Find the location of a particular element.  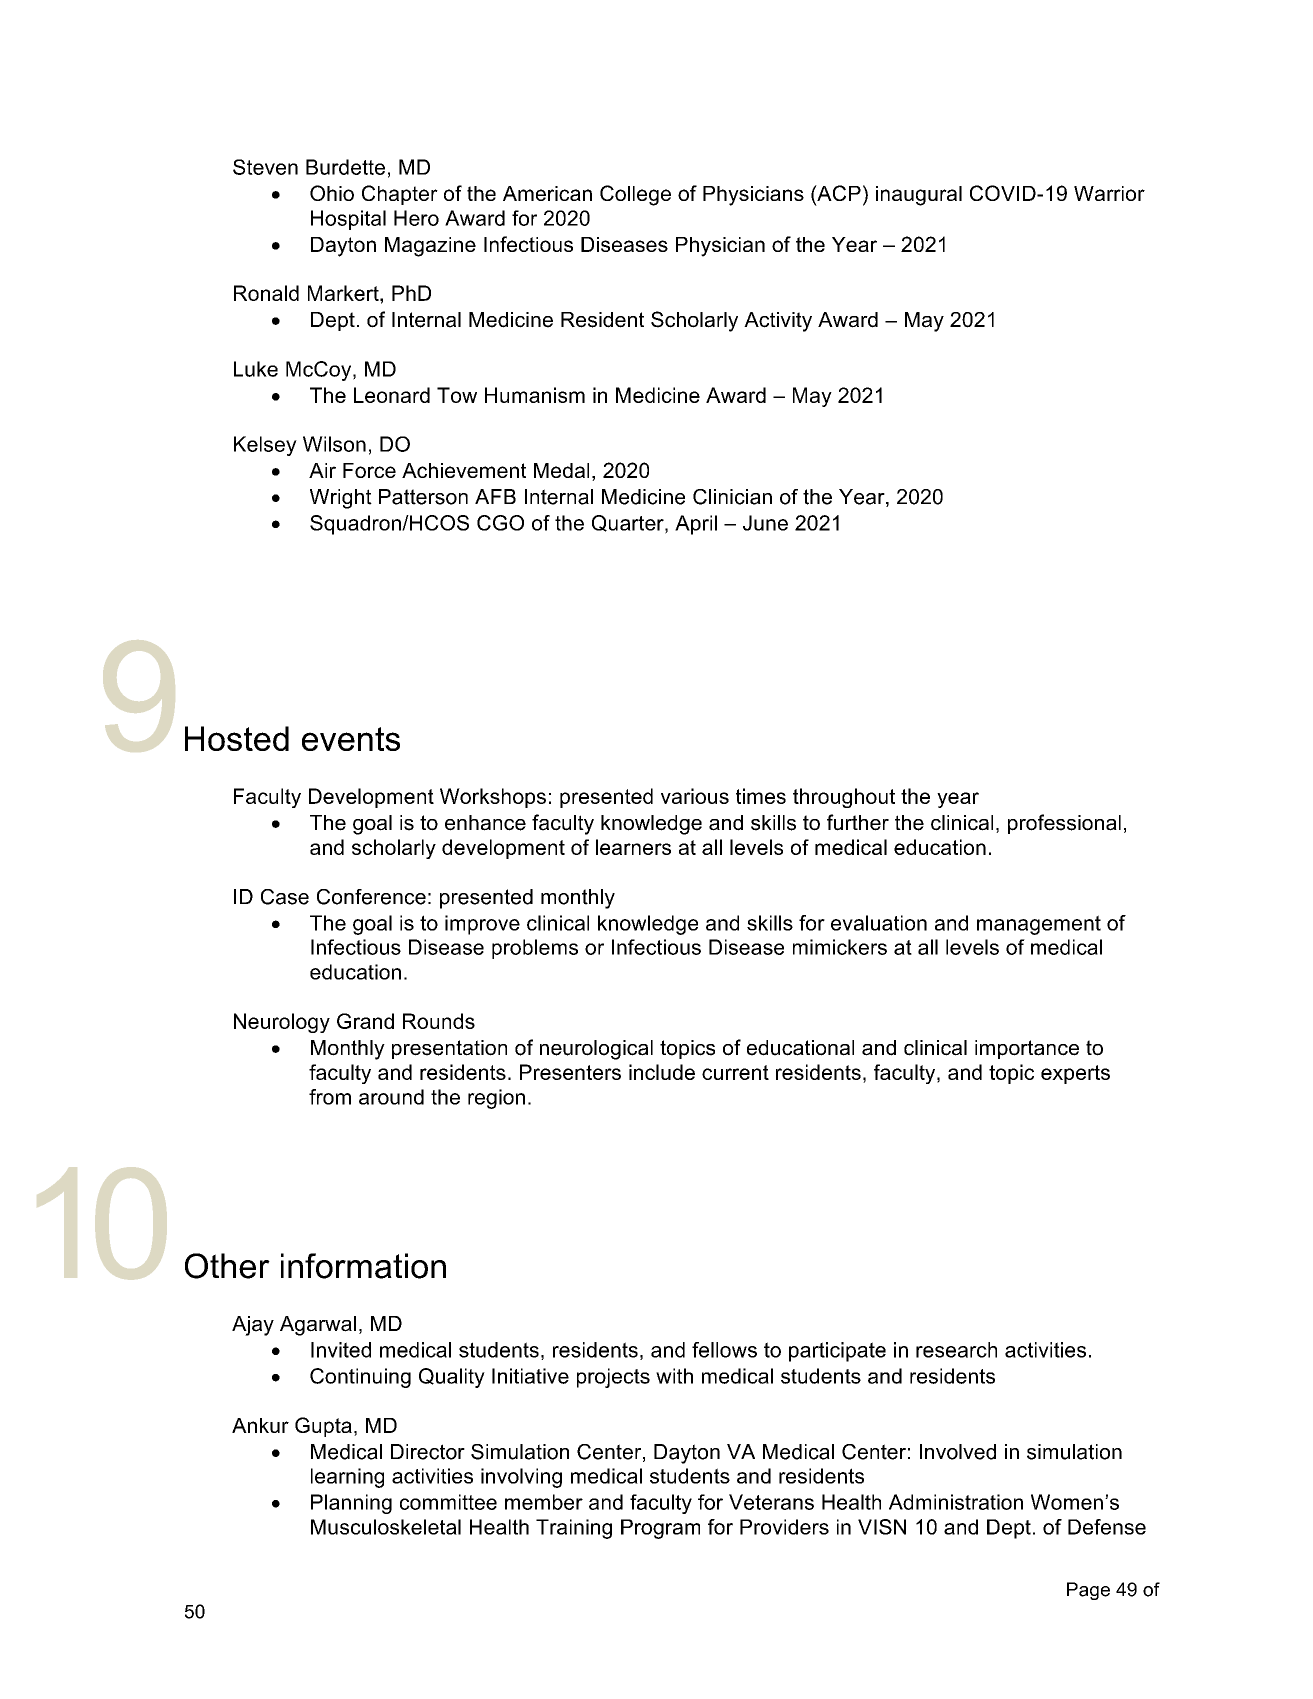

Program is located at coordinates (660, 1529).
